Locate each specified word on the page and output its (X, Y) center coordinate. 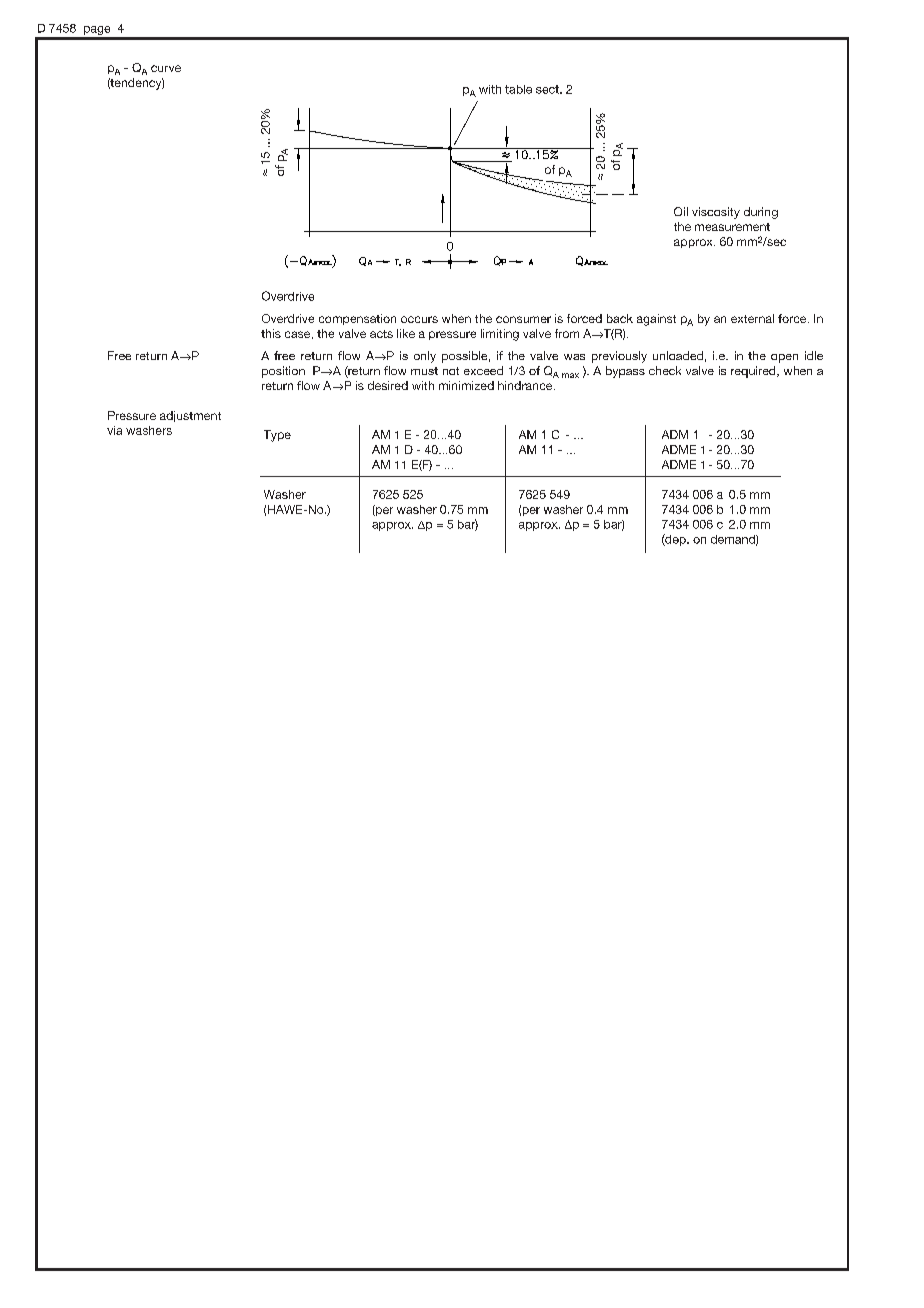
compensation (357, 319)
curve (166, 68)
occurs (419, 319)
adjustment (190, 416)
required (754, 372)
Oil (681, 211)
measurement (732, 227)
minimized (466, 385)
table (518, 89)
